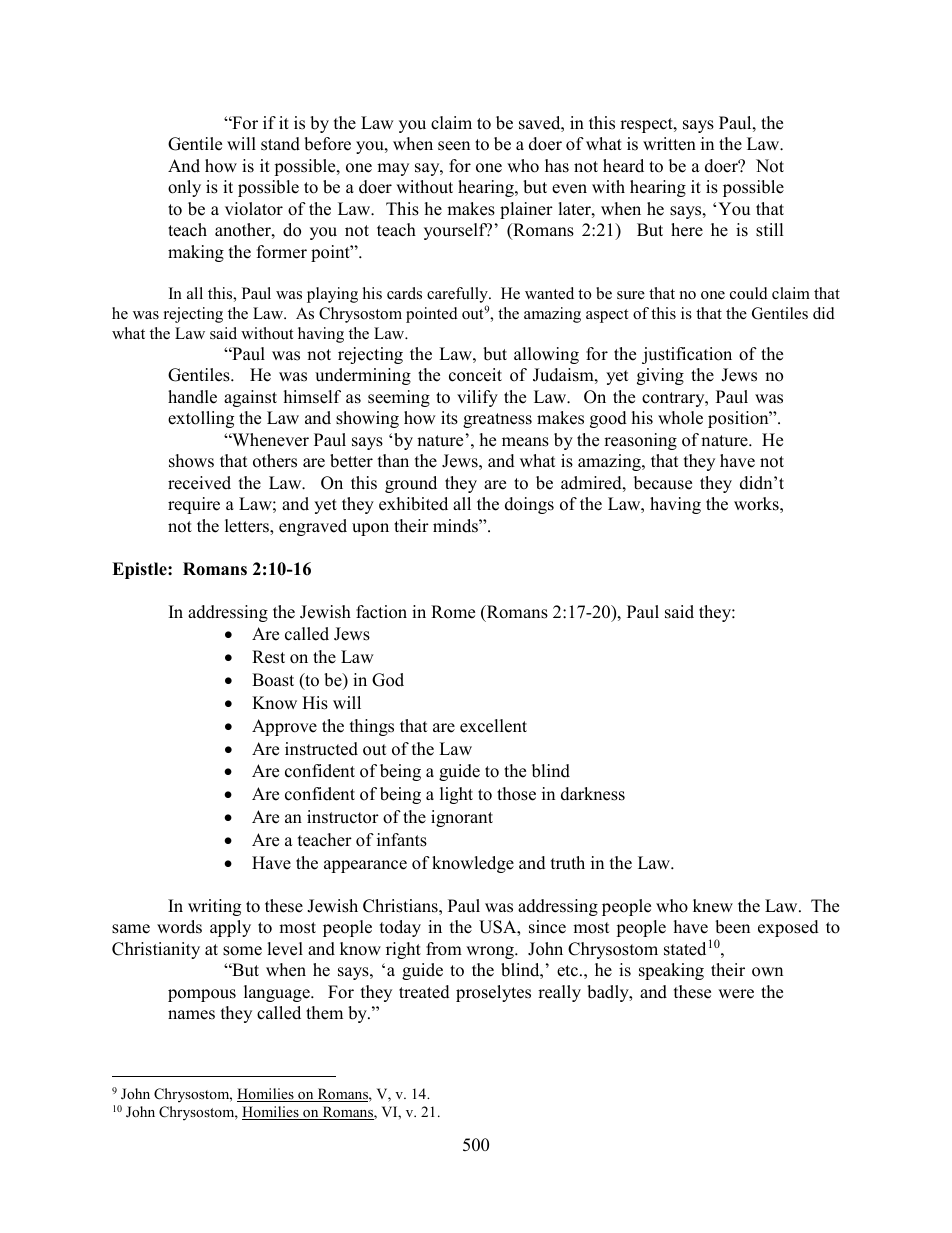 Image resolution: width=952 pixels, height=1233 pixels. What do you see at coordinates (453, 612) in the document?
I see `Rome` at bounding box center [453, 612].
